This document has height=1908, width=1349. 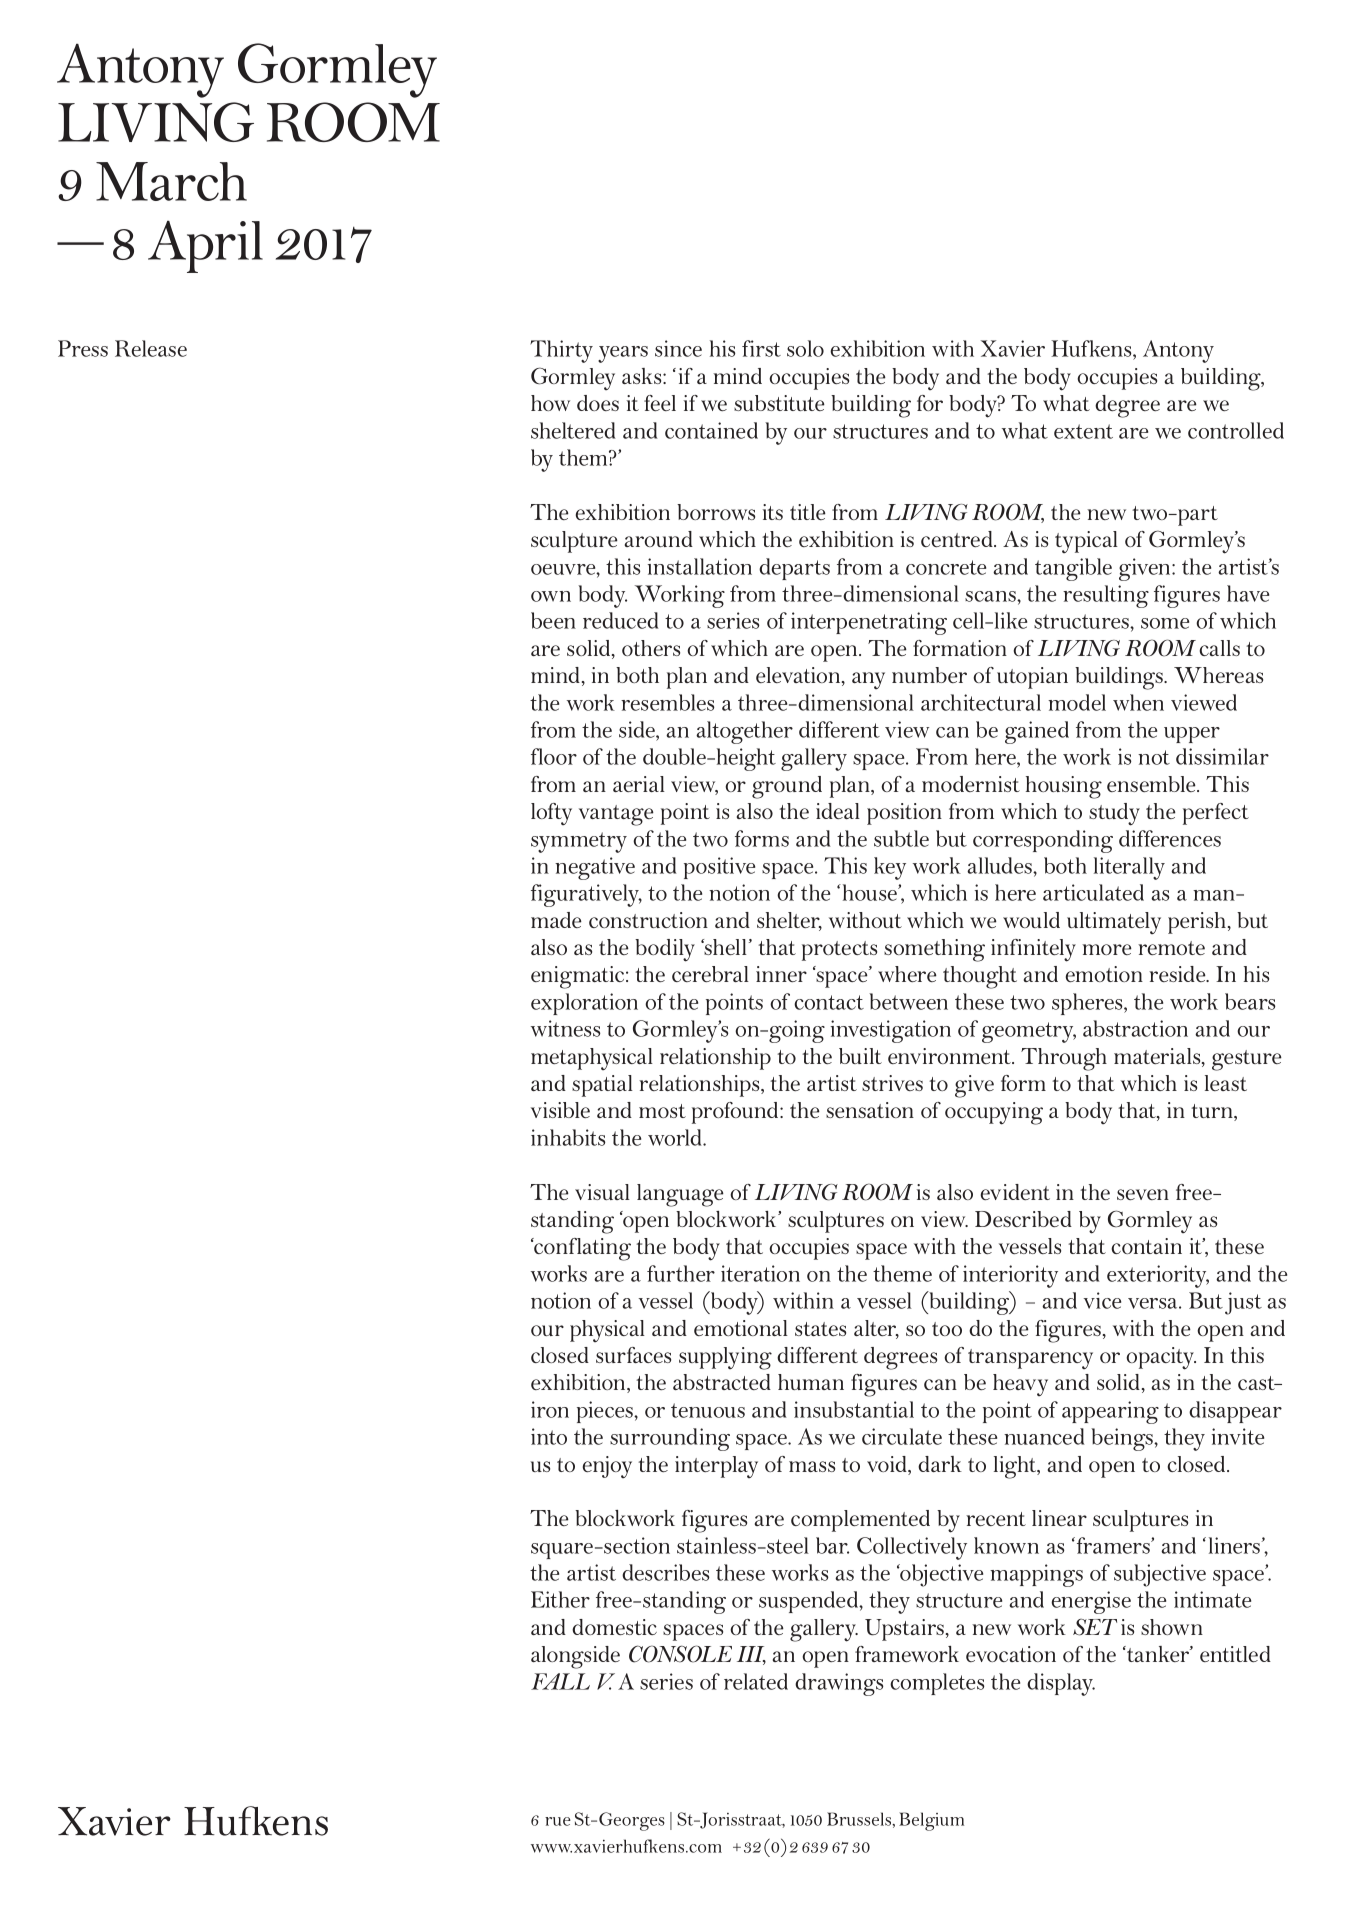 I want to click on since, so click(x=678, y=348).
